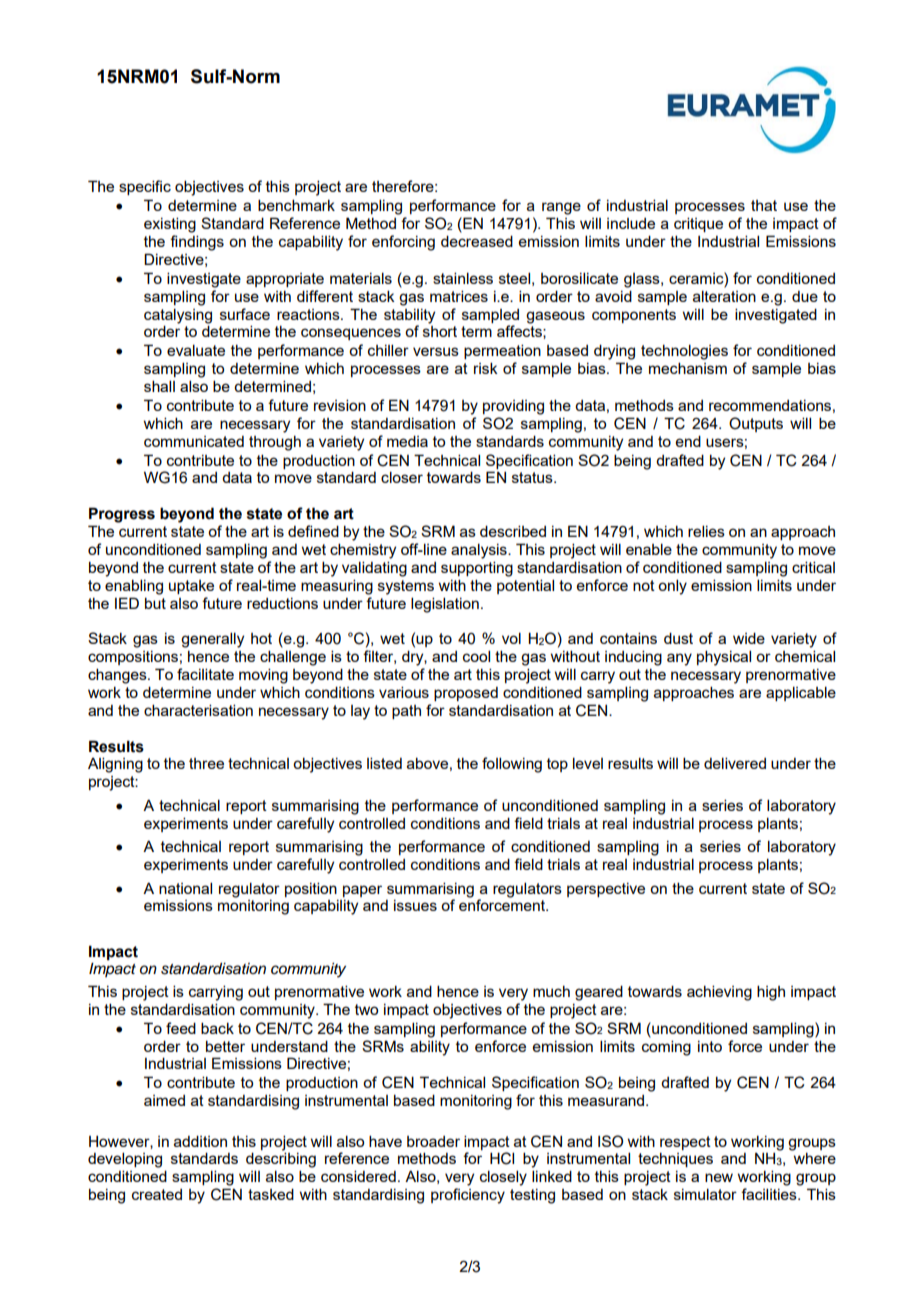  I want to click on findings, so click(197, 243).
